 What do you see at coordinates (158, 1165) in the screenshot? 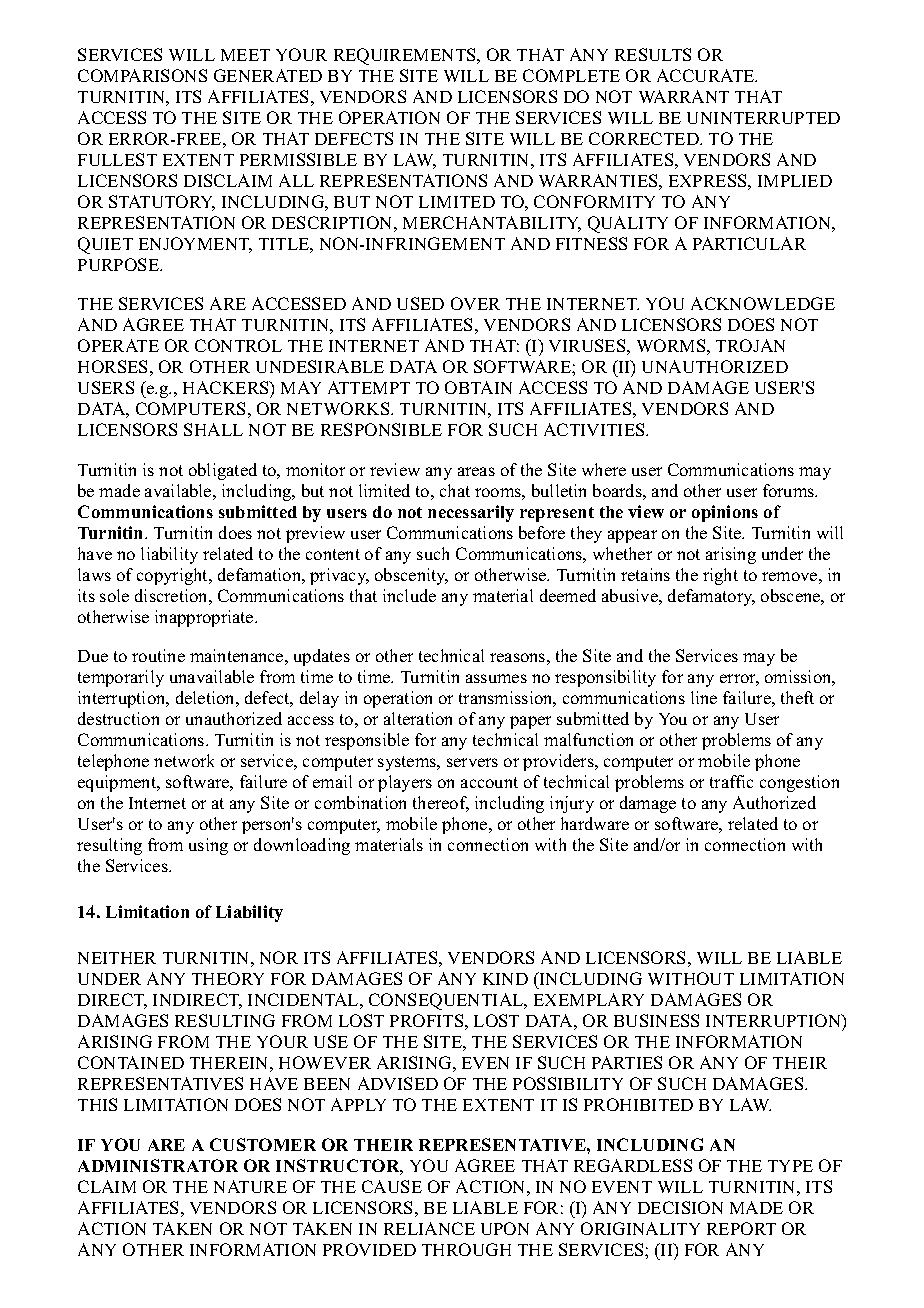
I see `ADMINISTRATOR` at bounding box center [158, 1165].
